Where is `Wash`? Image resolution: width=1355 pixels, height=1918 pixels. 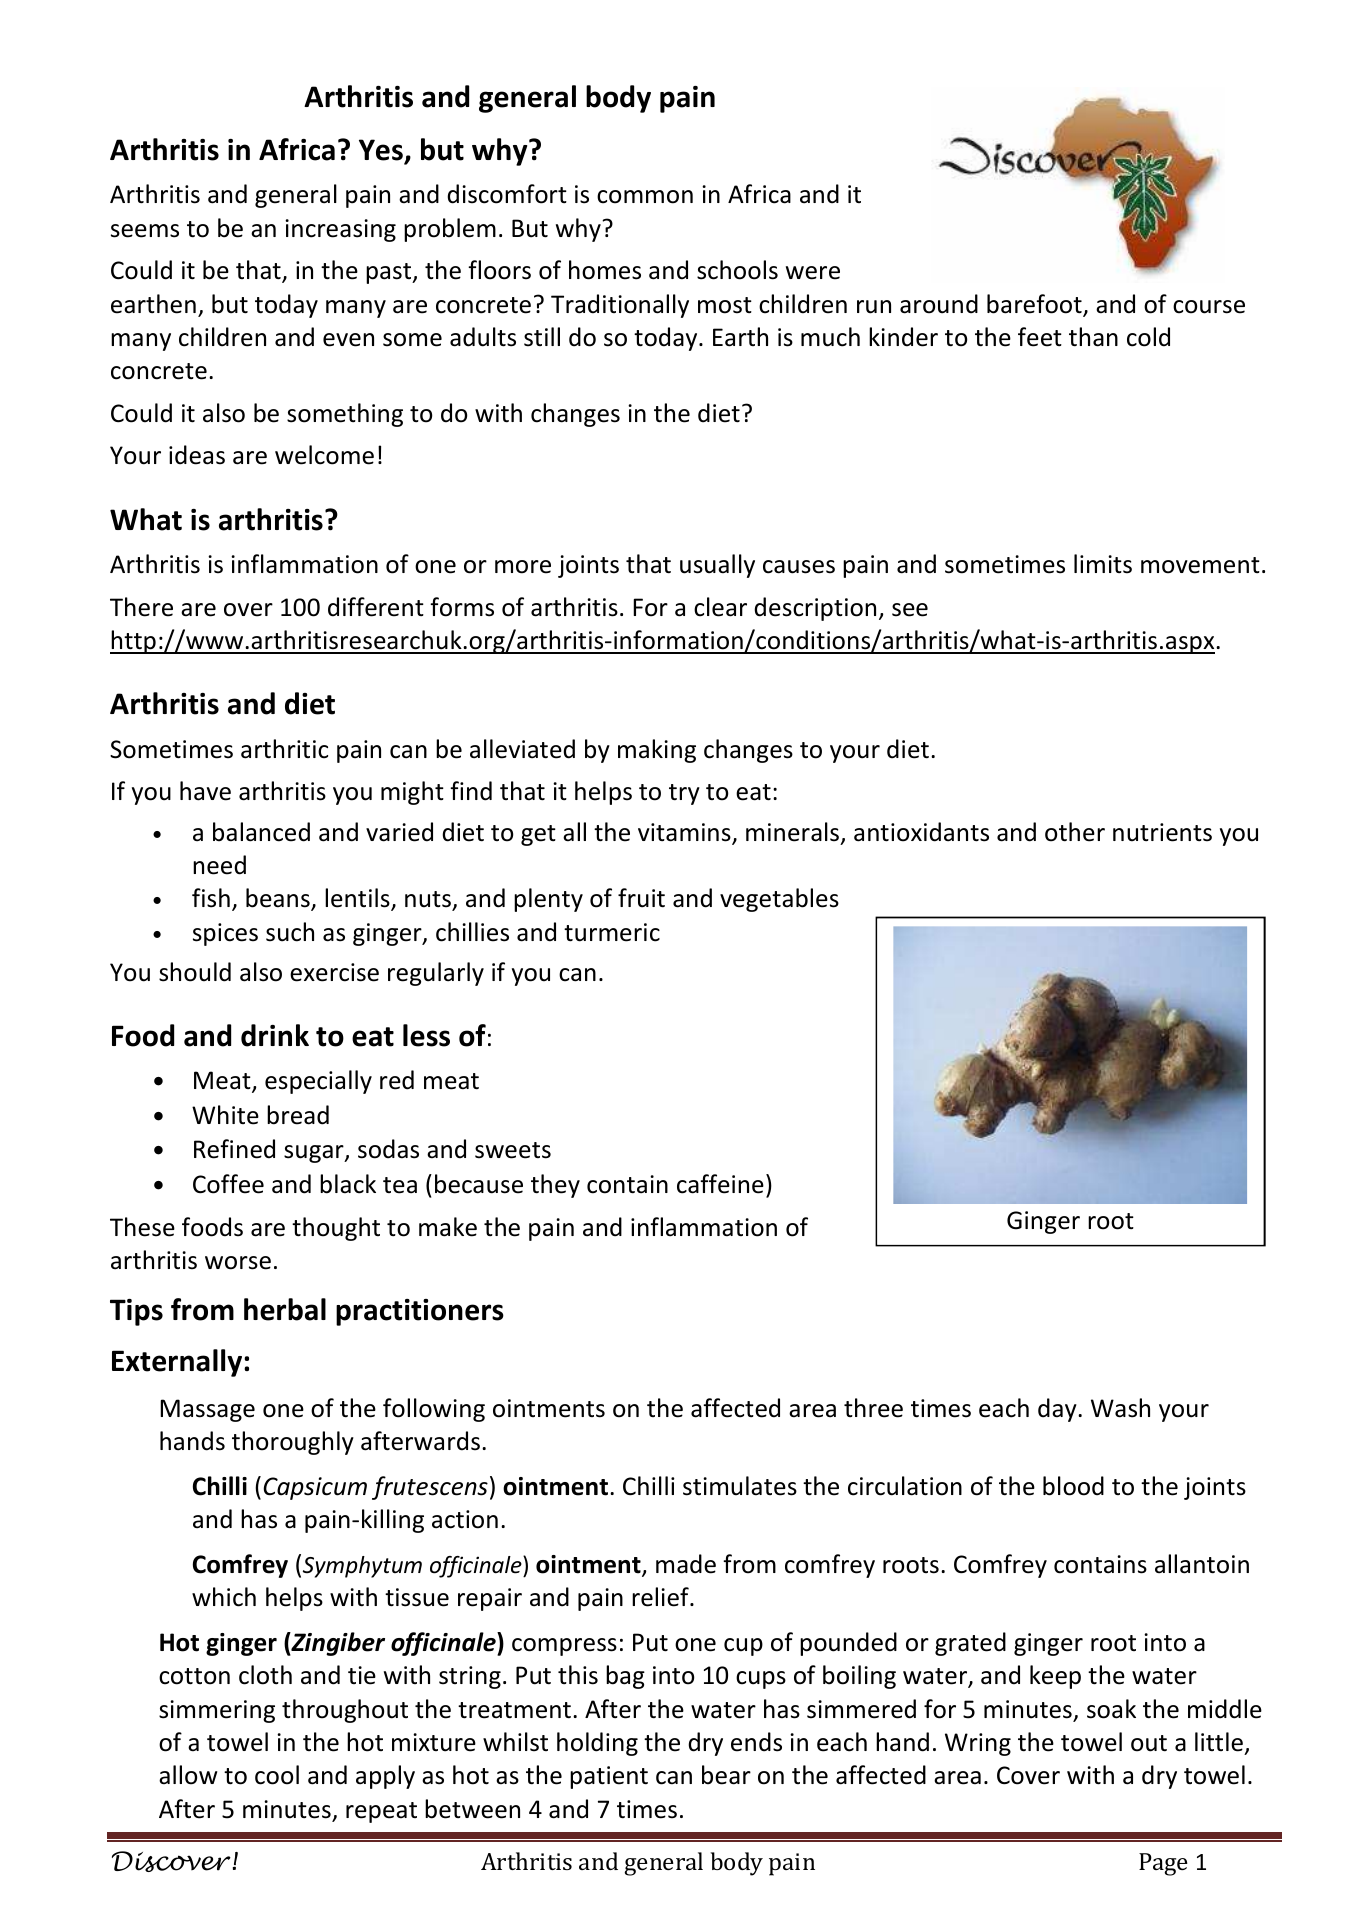 Wash is located at coordinates (1120, 1408).
